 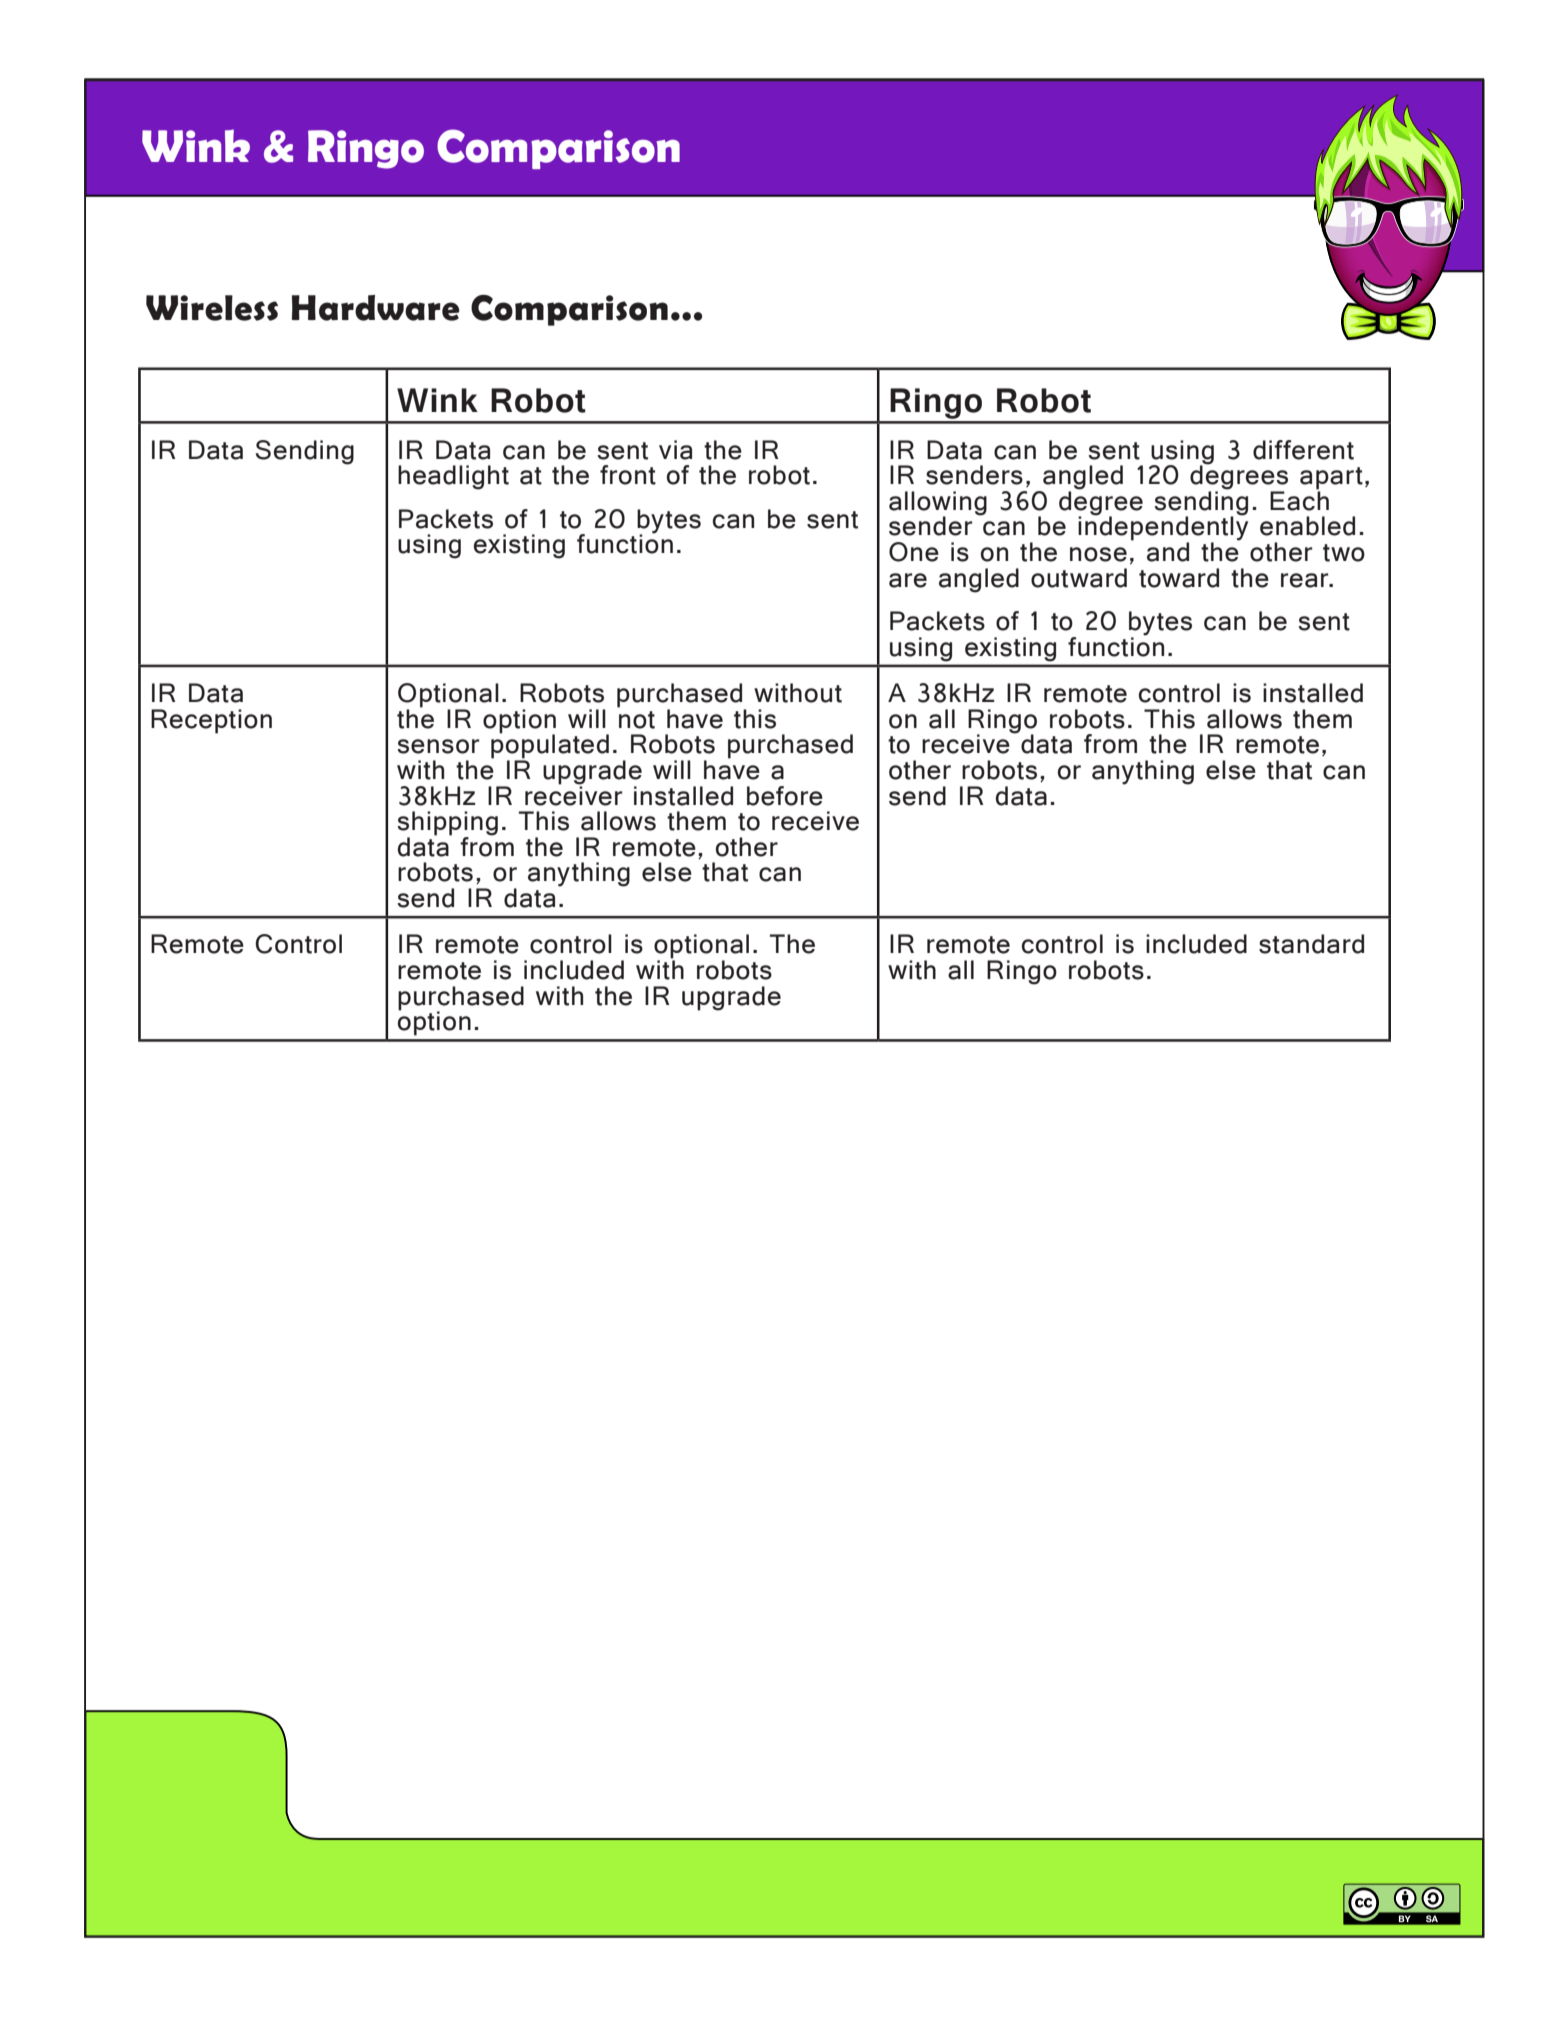 I want to click on Hardware, so click(x=376, y=308).
